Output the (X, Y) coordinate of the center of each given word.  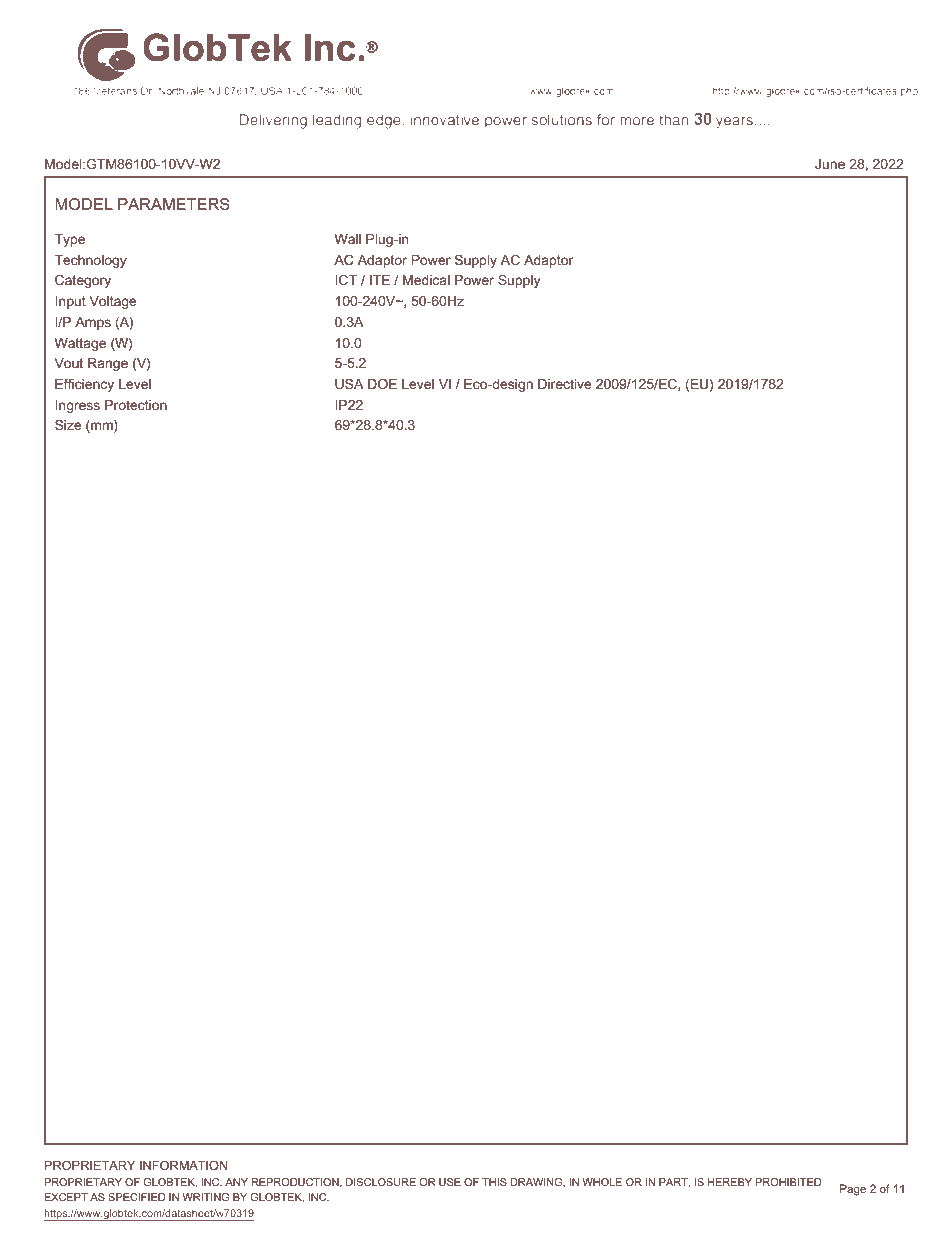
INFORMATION (184, 1165)
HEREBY (730, 1182)
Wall (348, 239)
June (830, 164)
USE (450, 1182)
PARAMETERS (174, 204)
